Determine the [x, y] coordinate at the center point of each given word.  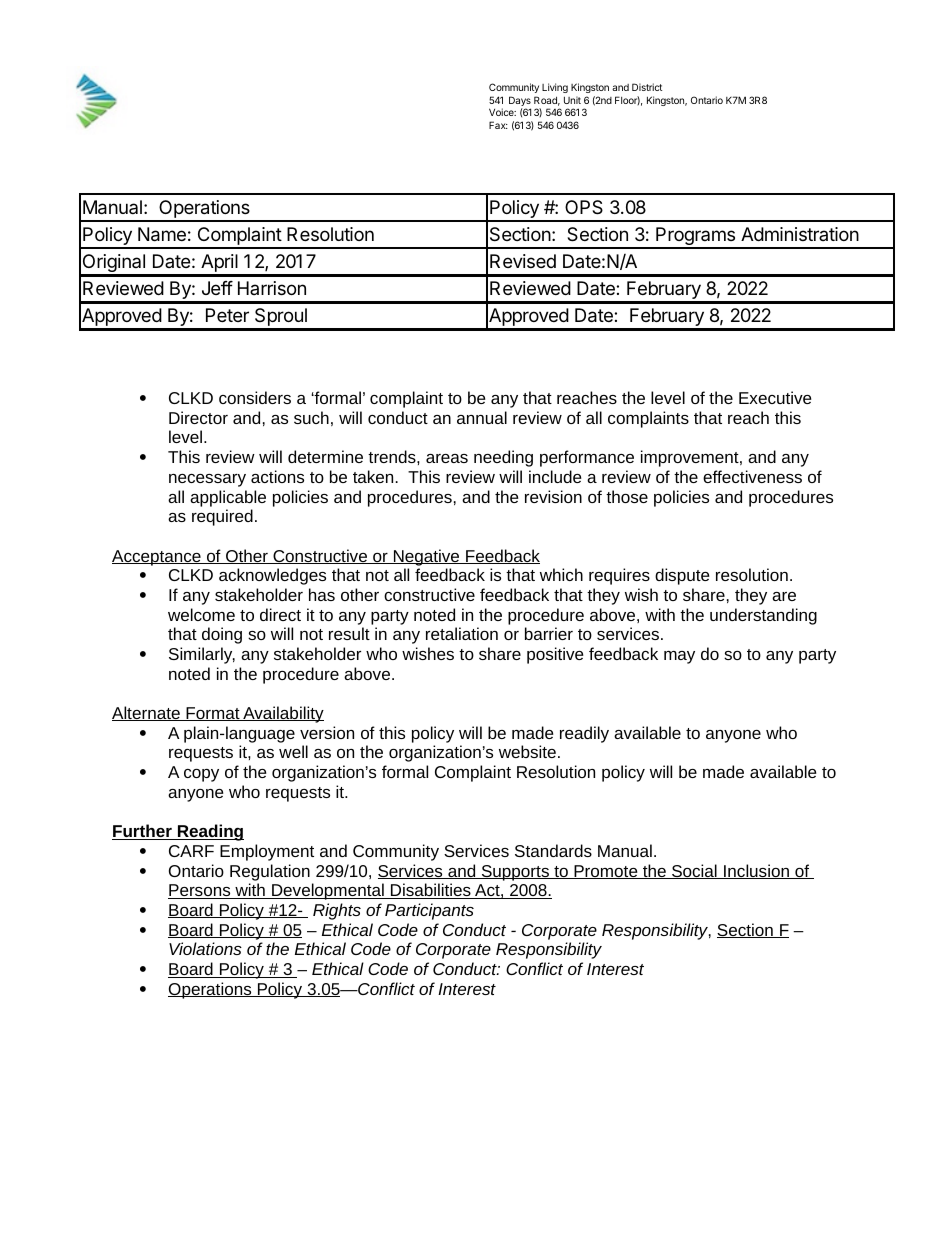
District [647, 87]
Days [520, 102]
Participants [429, 911]
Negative [427, 557]
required [222, 517]
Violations [205, 948]
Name [162, 234]
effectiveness [752, 476]
